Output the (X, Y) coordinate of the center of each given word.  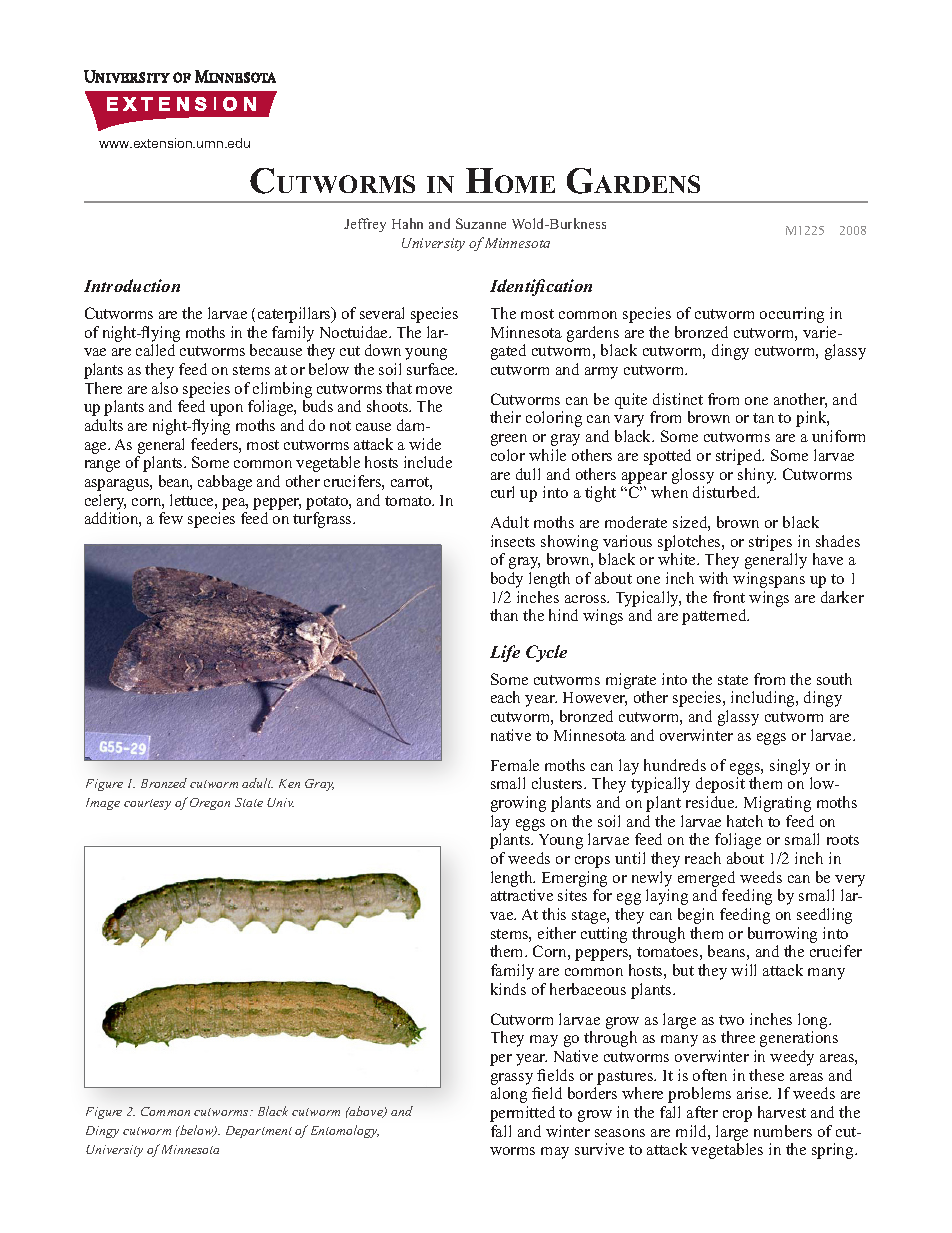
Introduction (132, 285)
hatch (745, 821)
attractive (522, 895)
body (507, 580)
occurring (792, 315)
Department (259, 1132)
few (171, 518)
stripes (770, 543)
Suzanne (481, 223)
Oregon (210, 804)
